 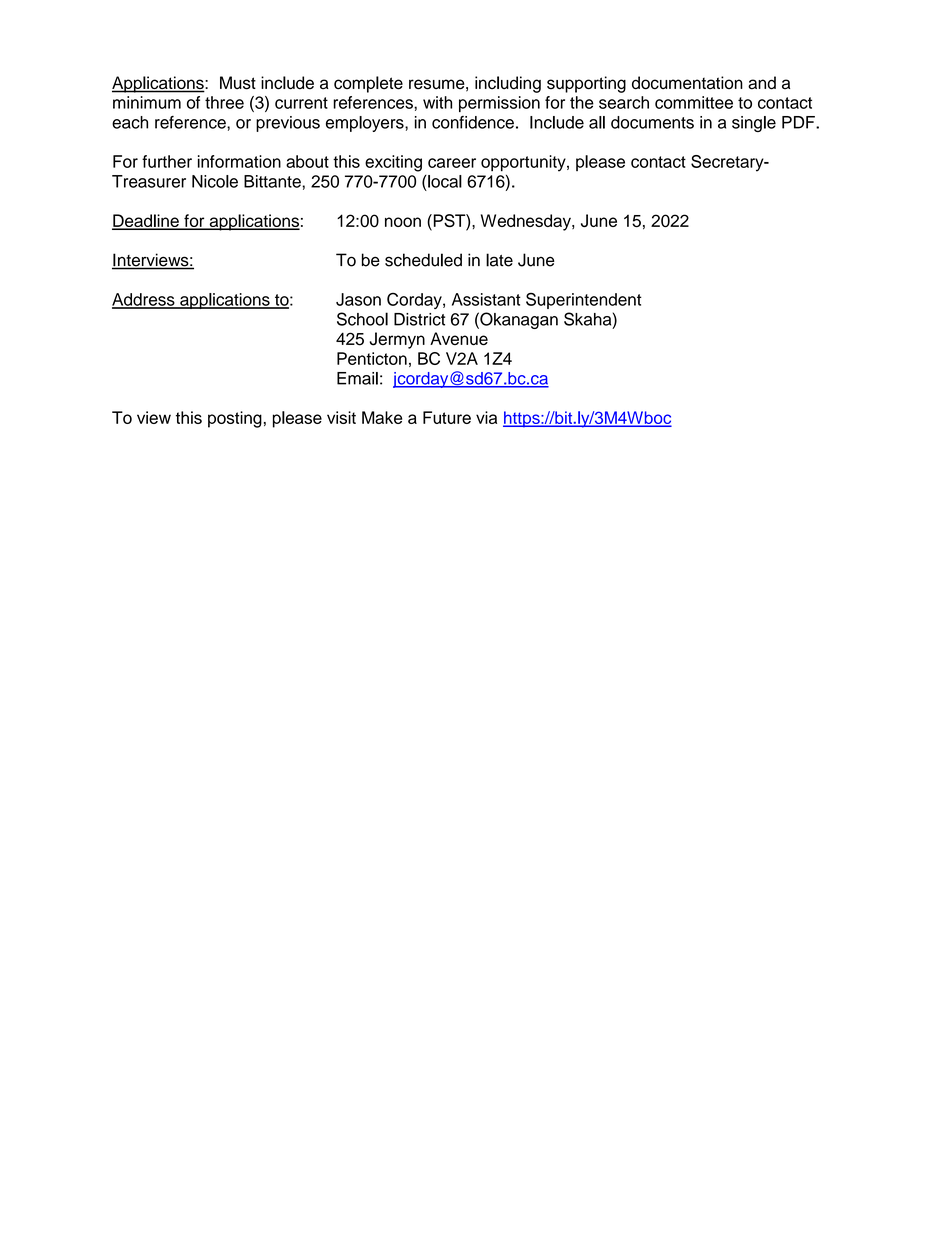 I want to click on Address, so click(x=144, y=300).
